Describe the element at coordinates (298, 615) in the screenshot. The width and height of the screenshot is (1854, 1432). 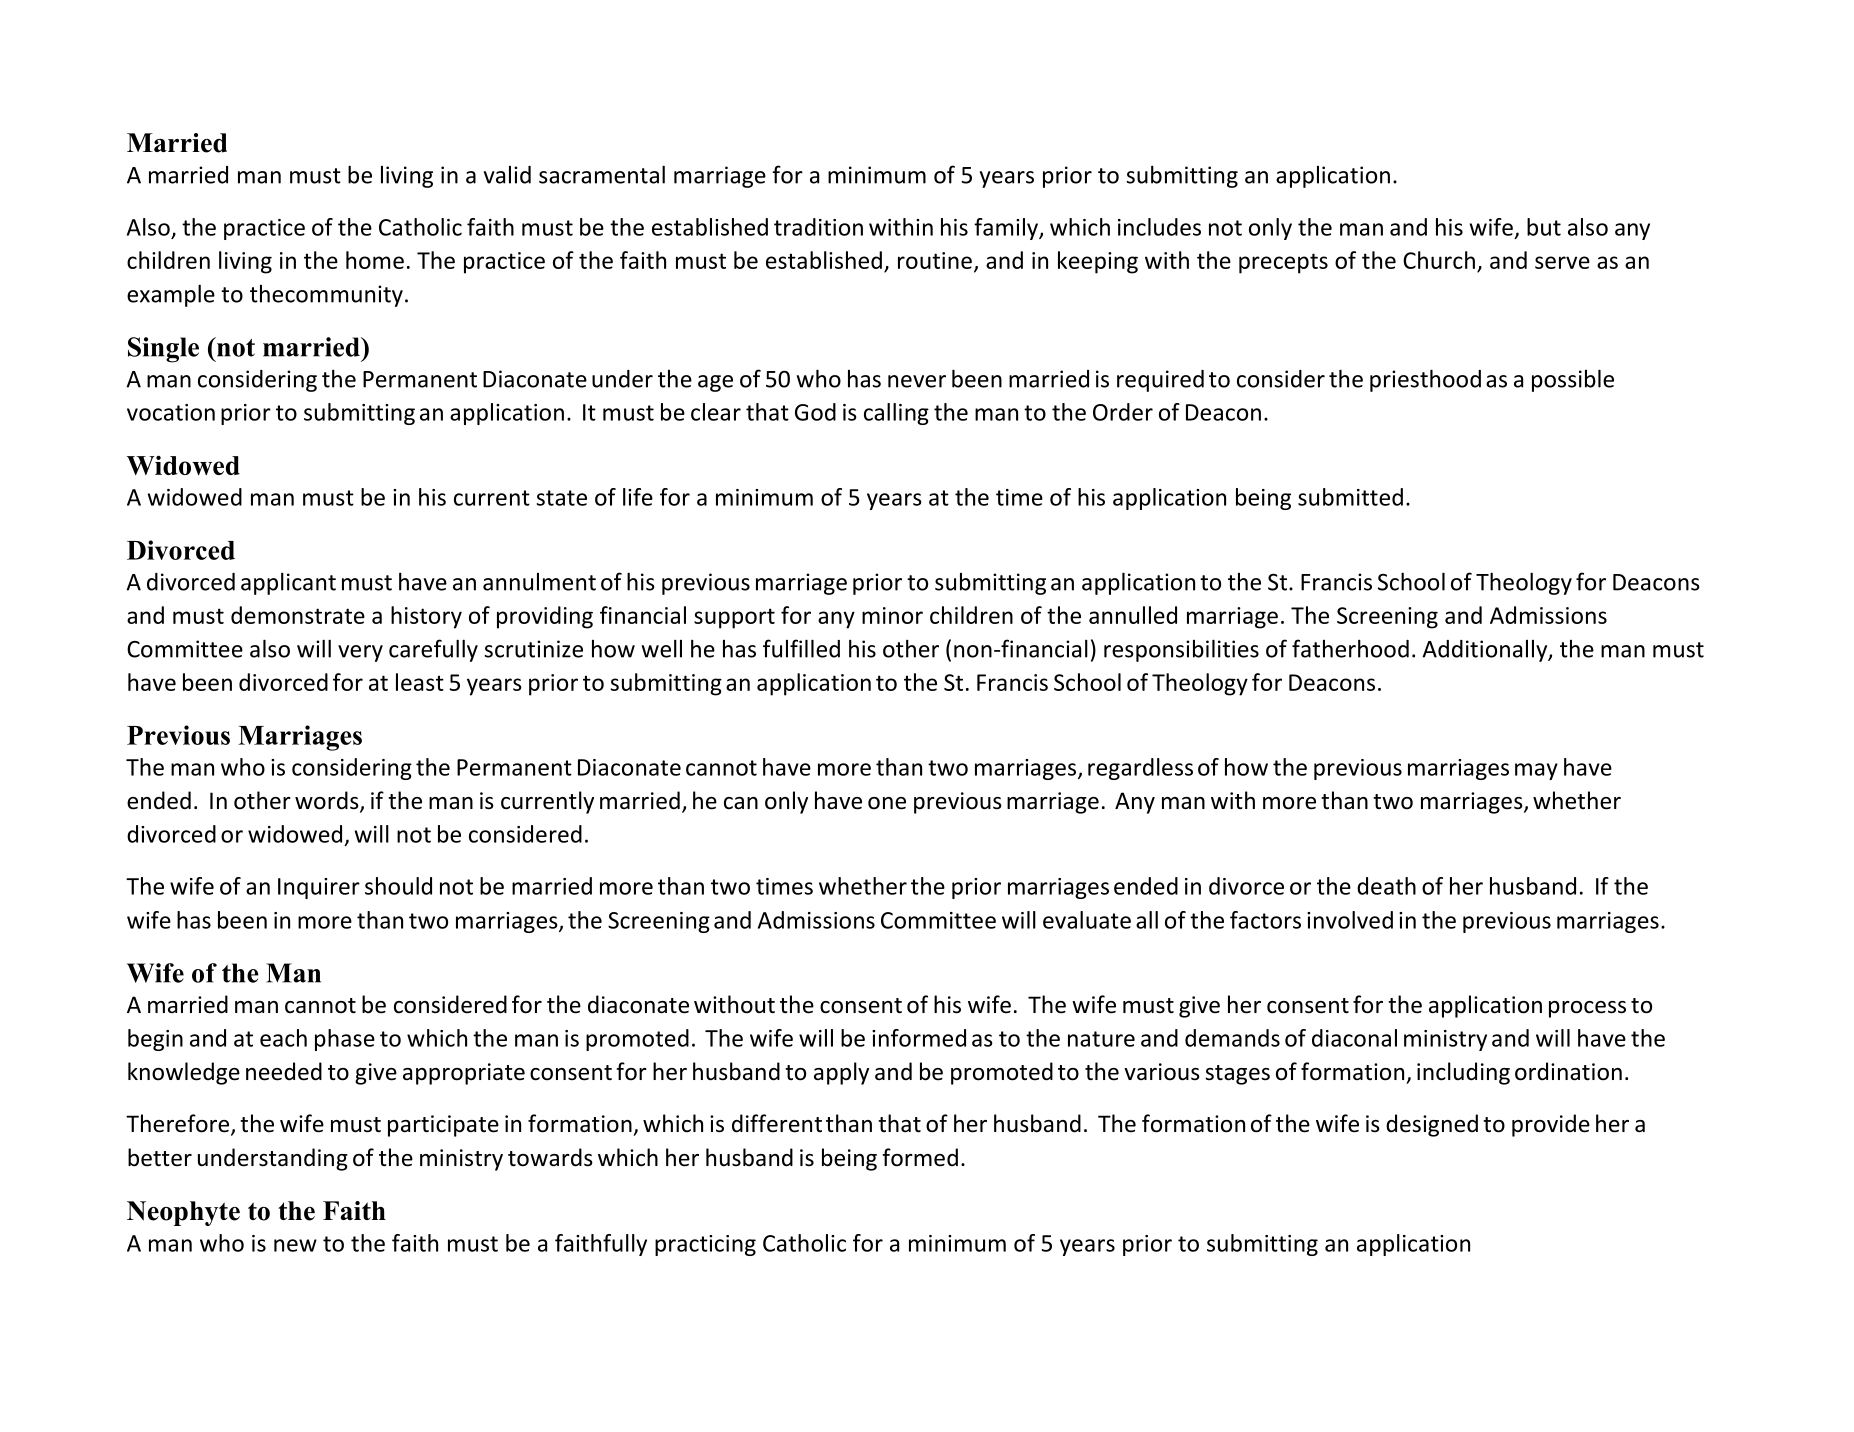
I see `demonstrate` at that location.
